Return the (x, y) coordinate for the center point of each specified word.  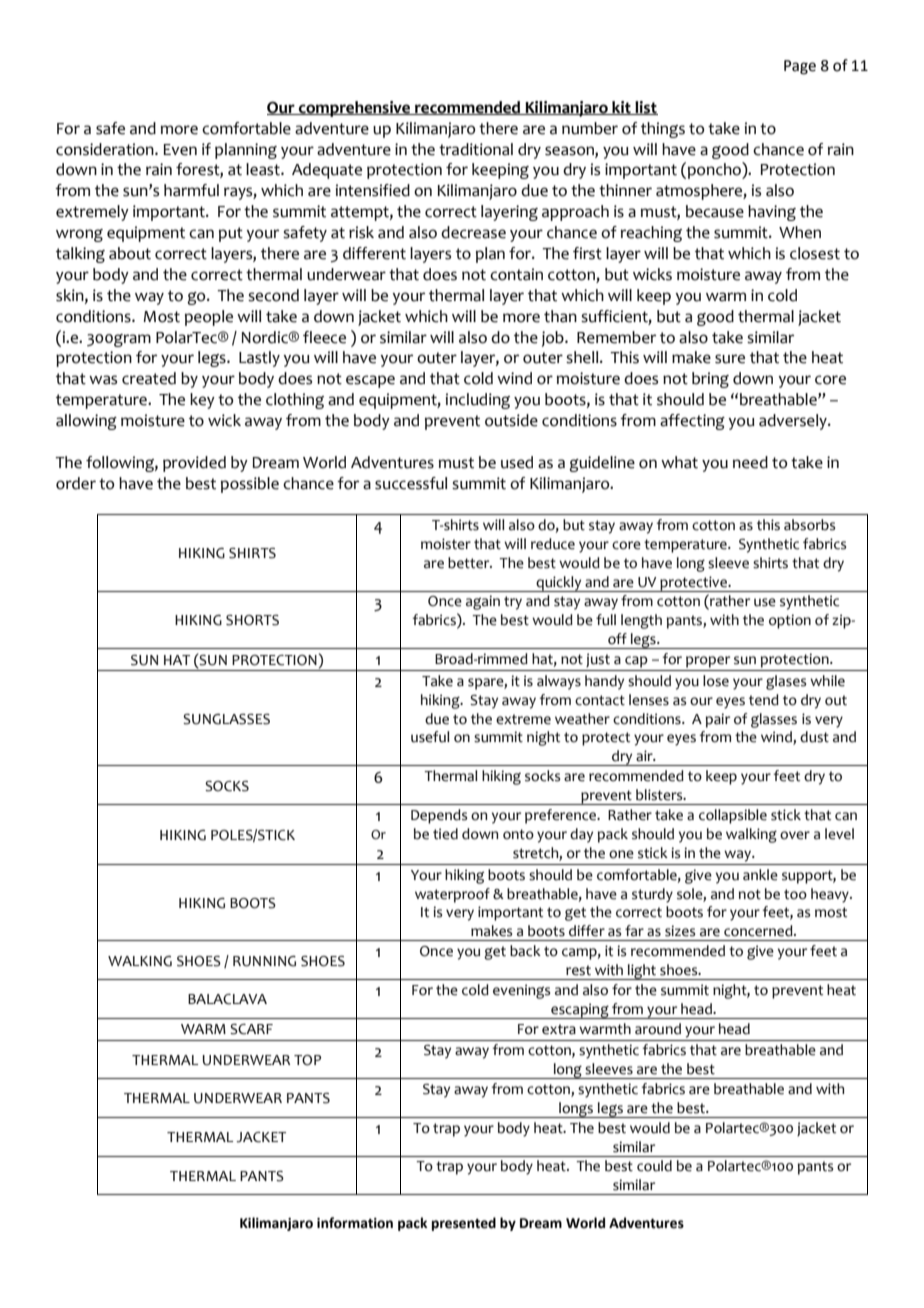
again (483, 602)
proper (708, 662)
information (355, 1223)
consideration (106, 149)
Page (800, 67)
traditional (476, 149)
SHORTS (252, 620)
